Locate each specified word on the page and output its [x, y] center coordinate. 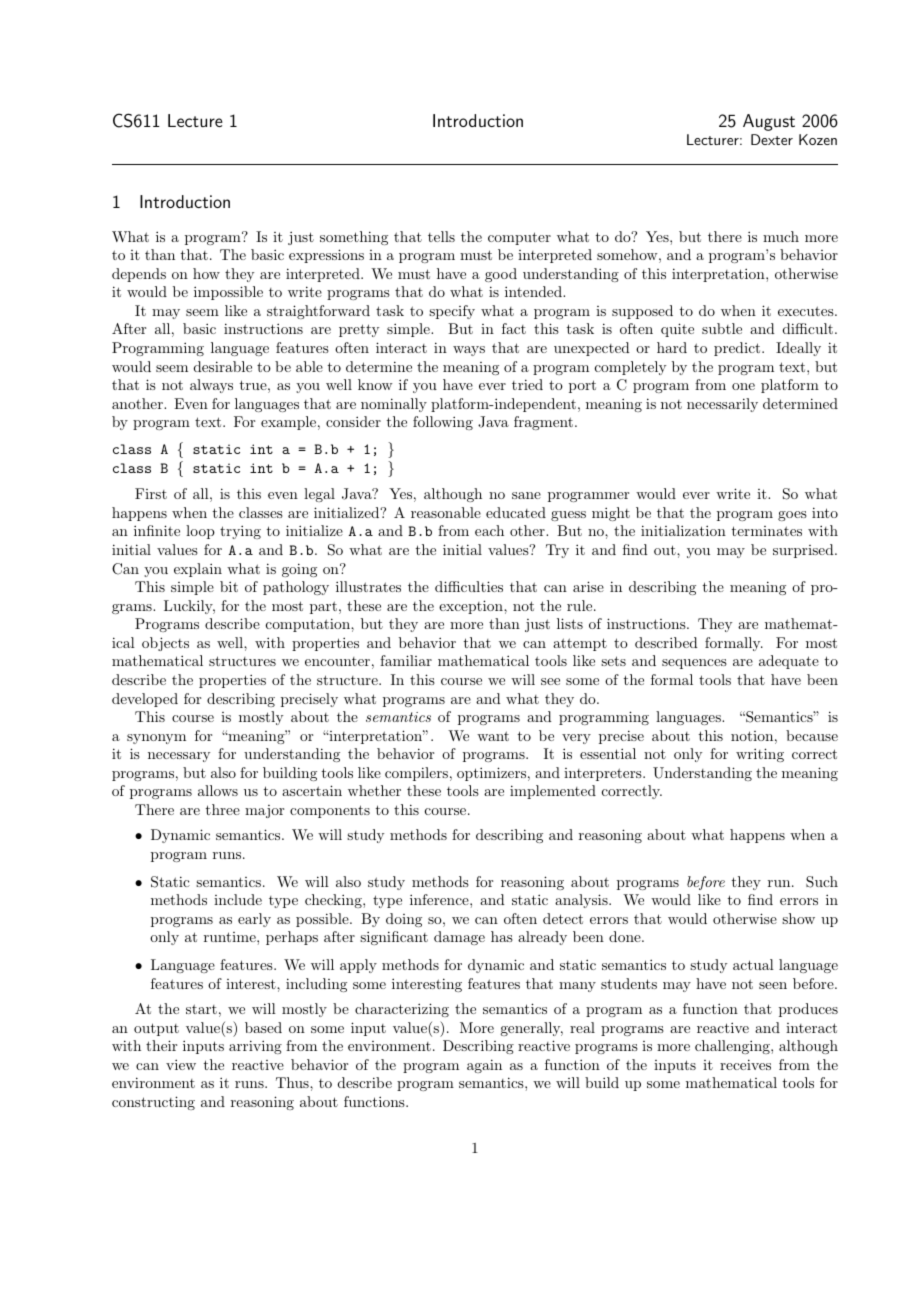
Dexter [772, 139]
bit [229, 586]
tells [441, 236]
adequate [789, 662]
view [181, 1064]
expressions [326, 256]
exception [472, 607]
